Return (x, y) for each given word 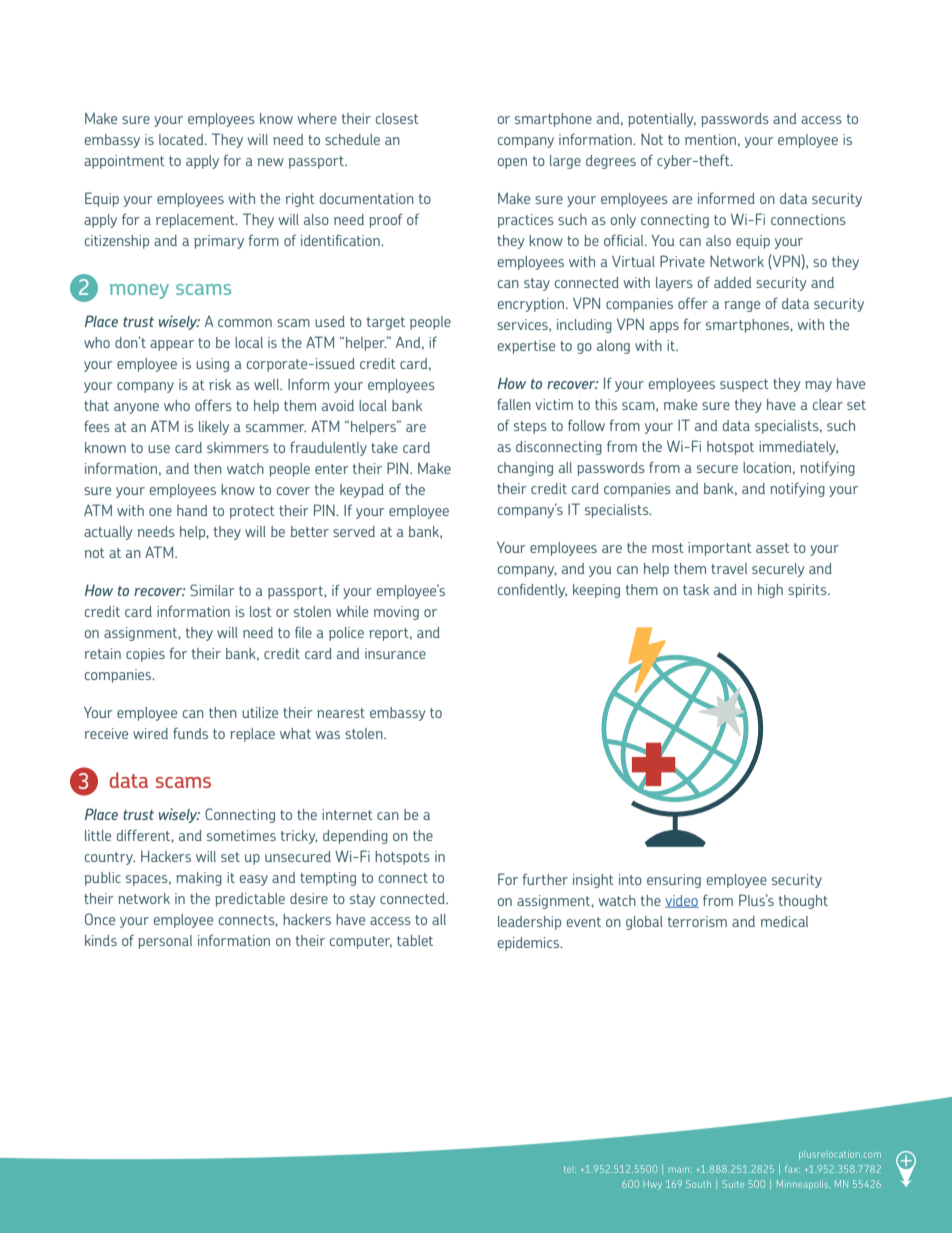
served (354, 531)
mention (710, 139)
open (512, 163)
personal (165, 942)
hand (192, 510)
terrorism (697, 921)
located (182, 139)
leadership (529, 923)
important (720, 549)
